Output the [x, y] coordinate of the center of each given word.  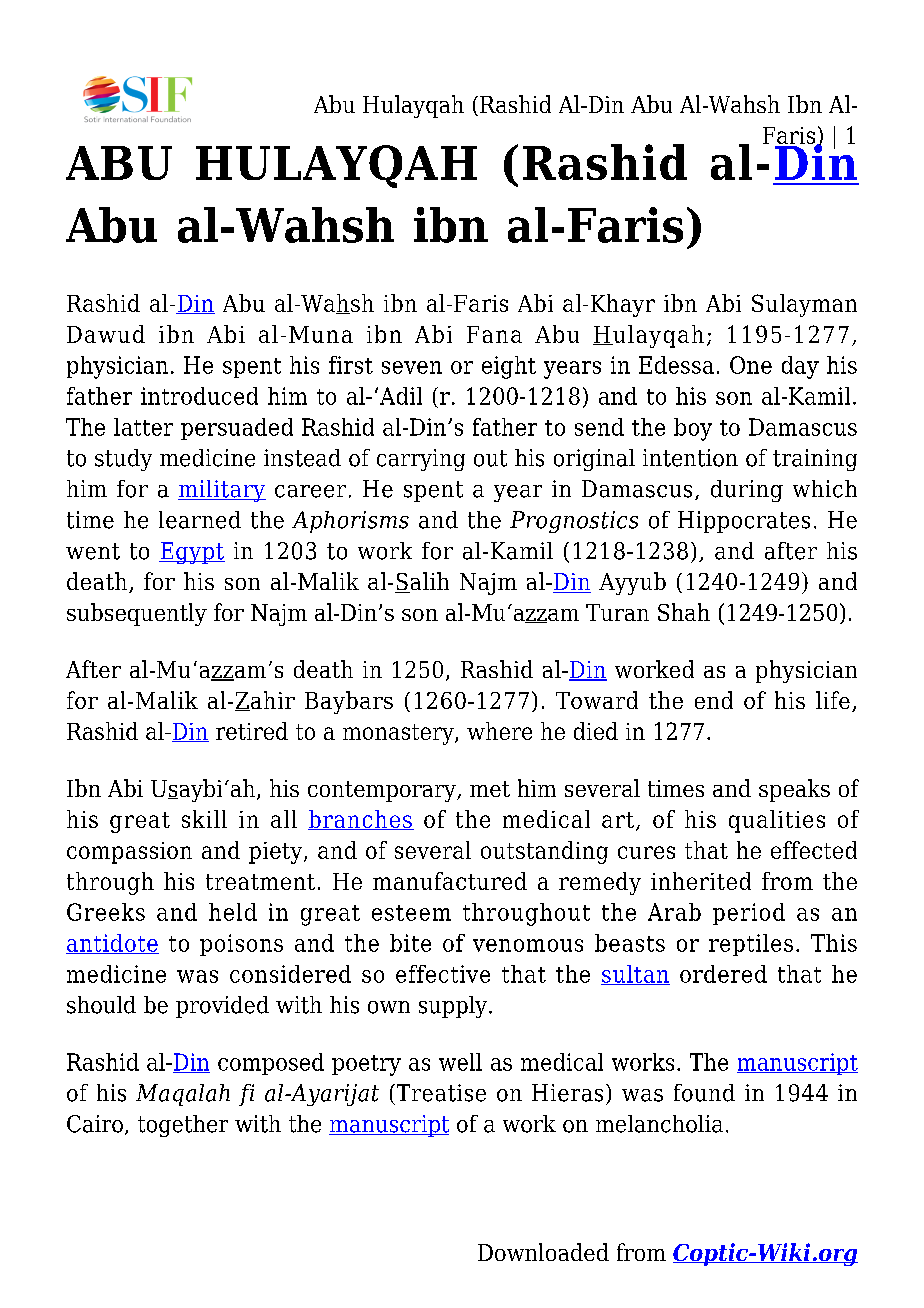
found [704, 1093]
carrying [421, 460]
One [751, 365]
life [833, 700]
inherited [701, 881]
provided [222, 1007]
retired [252, 731]
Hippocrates [744, 522]
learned [200, 520]
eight [509, 367]
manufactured [450, 881]
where [499, 731]
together [183, 1126]
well [460, 1062]
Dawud [106, 334]
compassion [129, 853]
